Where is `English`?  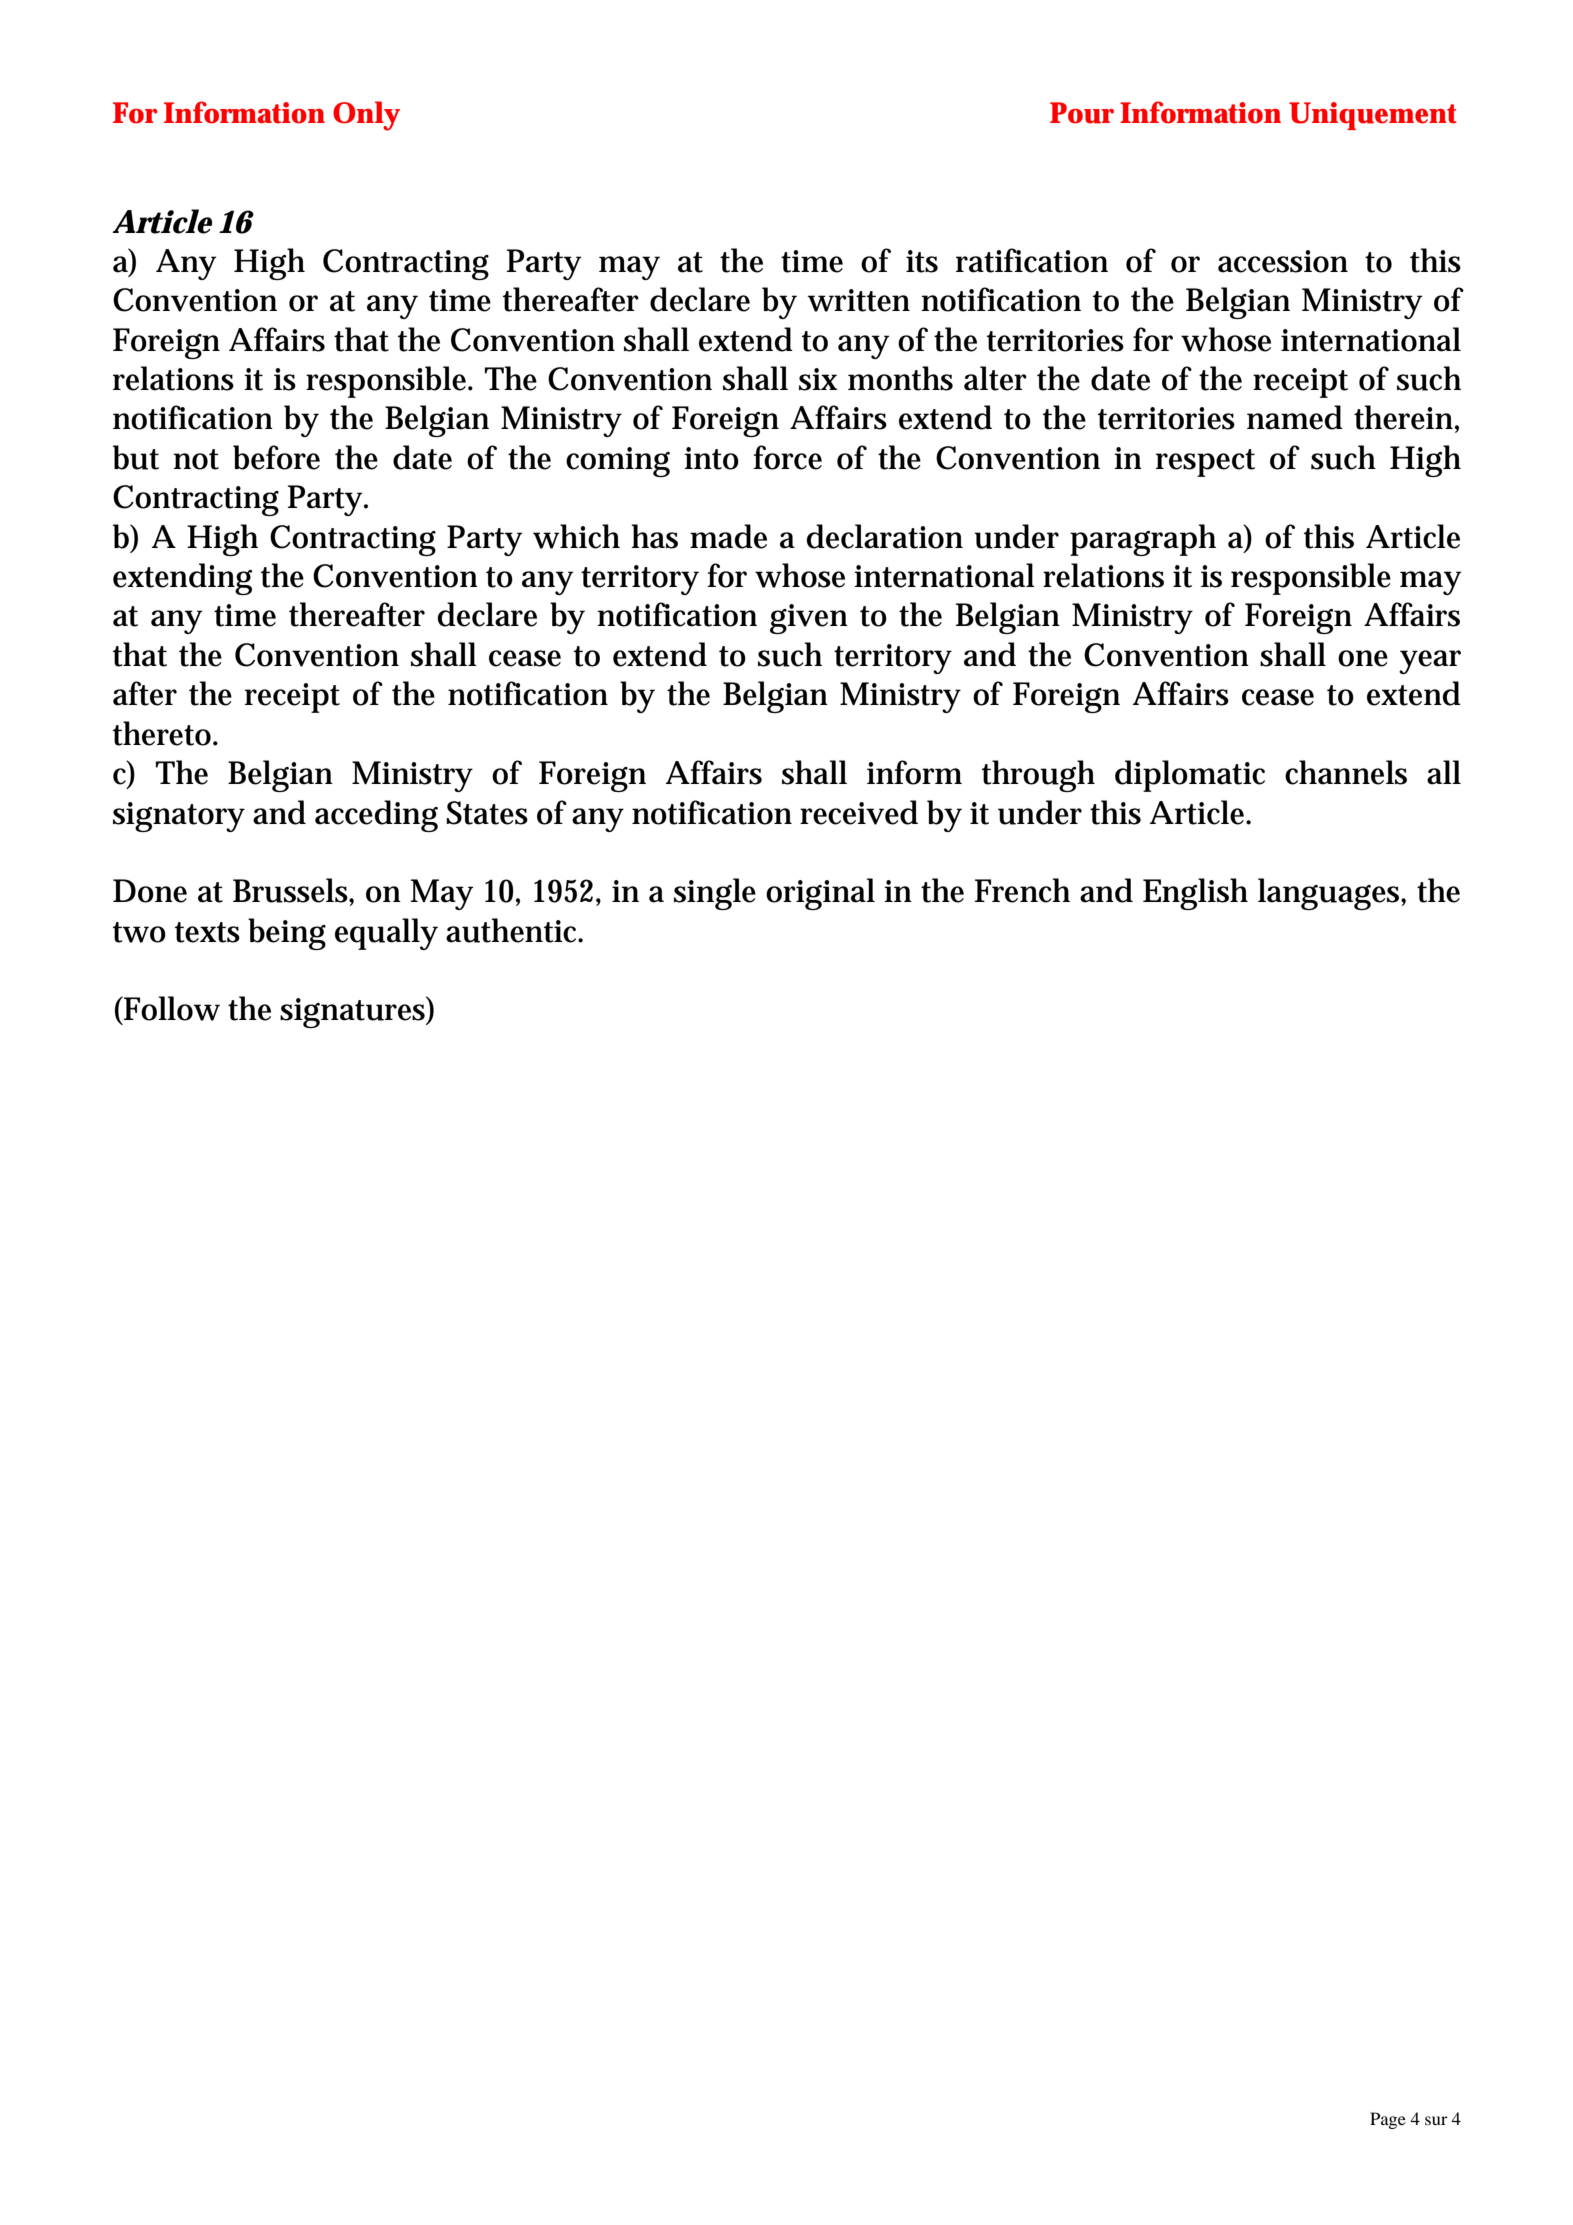 English is located at coordinates (1195, 894).
